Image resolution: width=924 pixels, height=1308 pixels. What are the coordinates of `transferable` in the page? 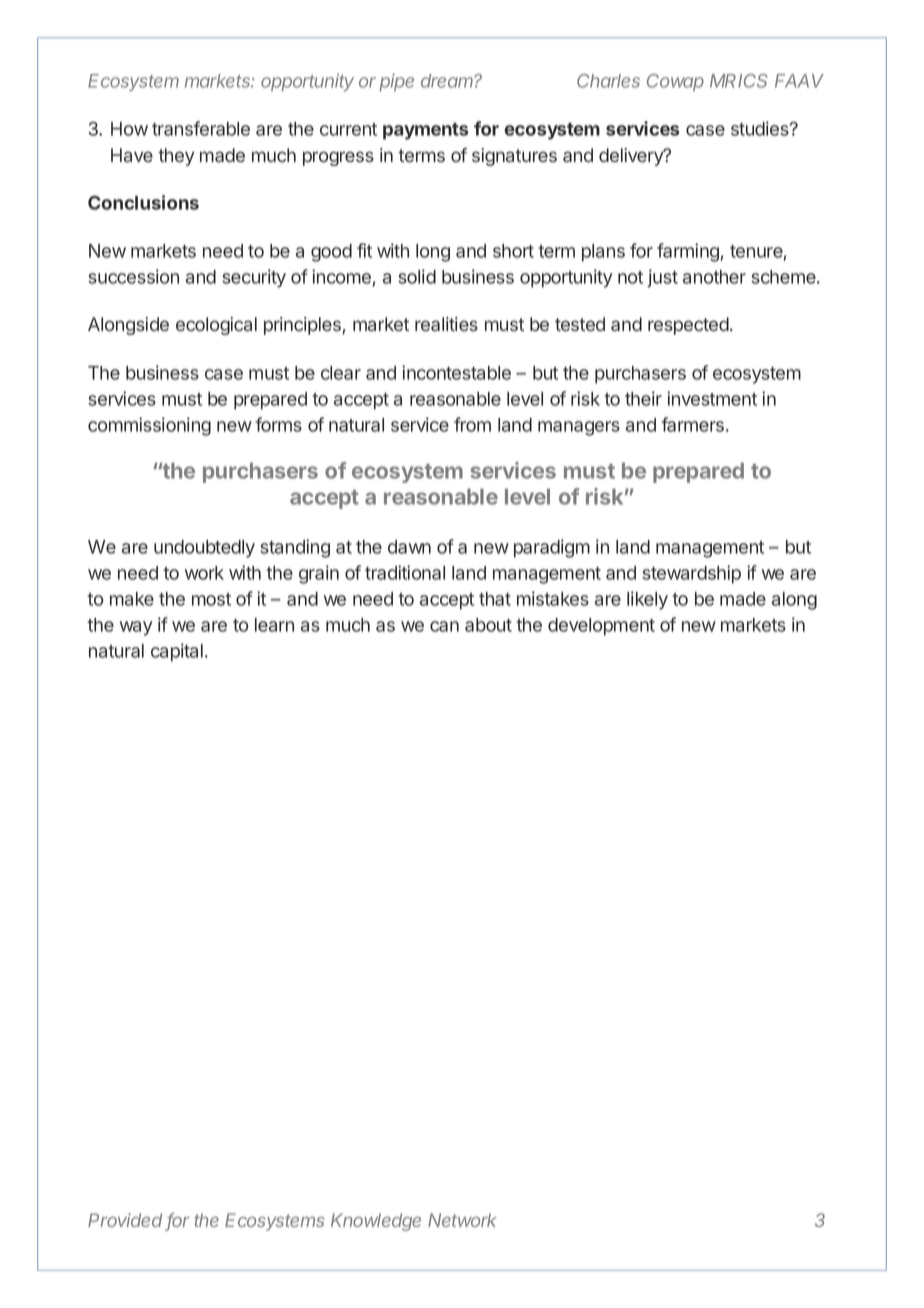 It's located at (201, 128).
